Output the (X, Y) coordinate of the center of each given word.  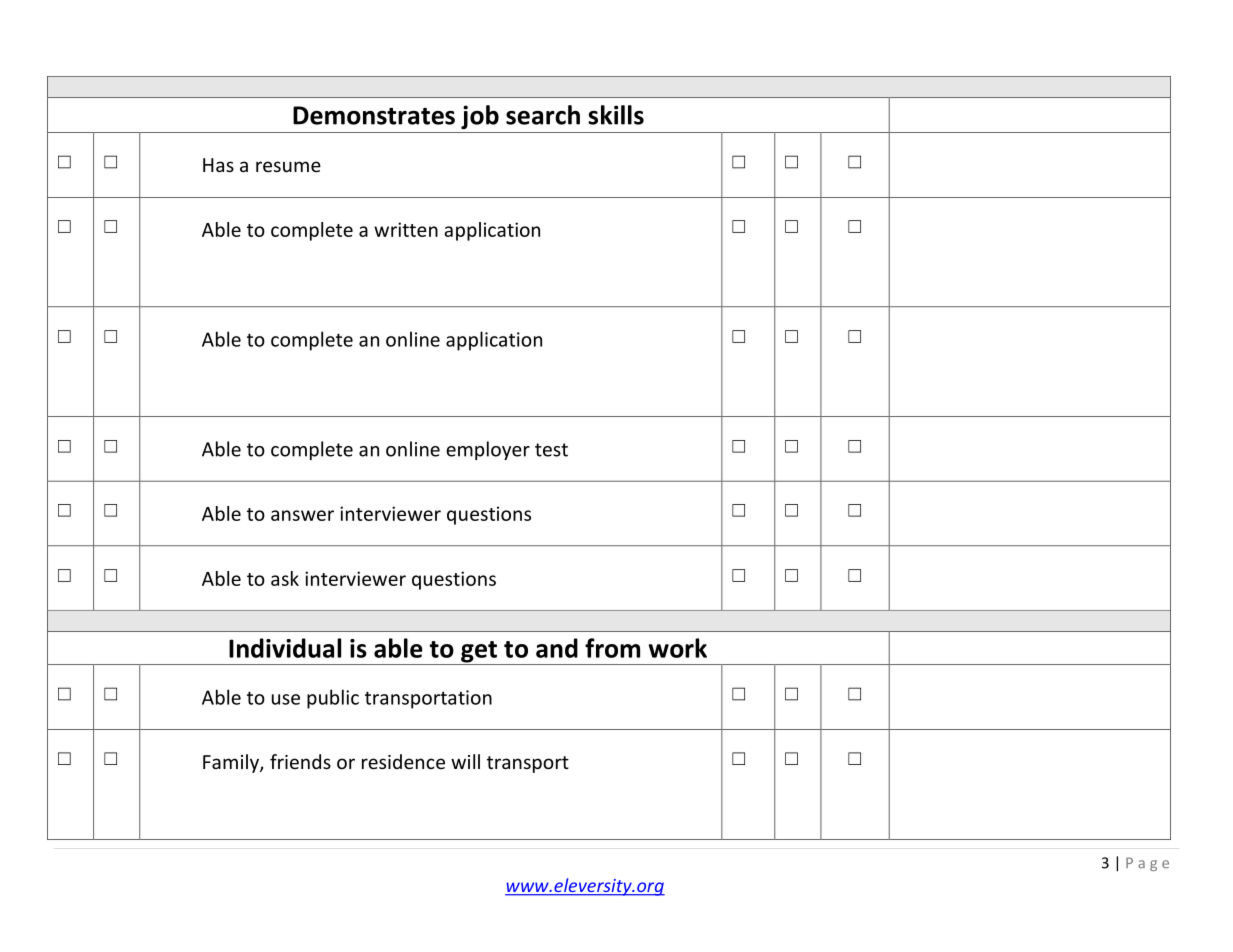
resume (288, 166)
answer (302, 515)
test (551, 450)
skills (616, 115)
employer (488, 450)
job (480, 117)
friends (300, 761)
